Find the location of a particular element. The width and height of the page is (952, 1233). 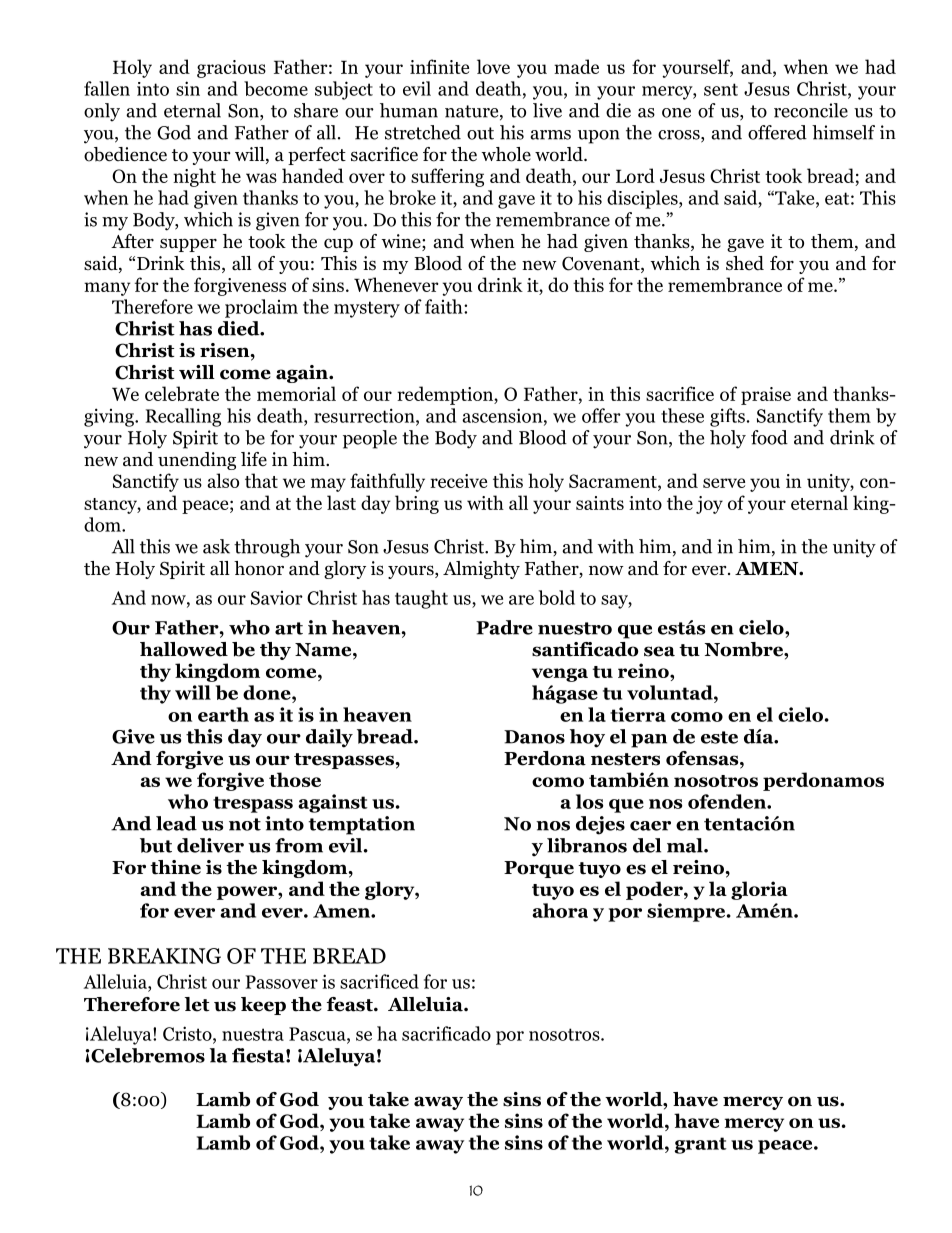

gracious is located at coordinates (231, 69).
